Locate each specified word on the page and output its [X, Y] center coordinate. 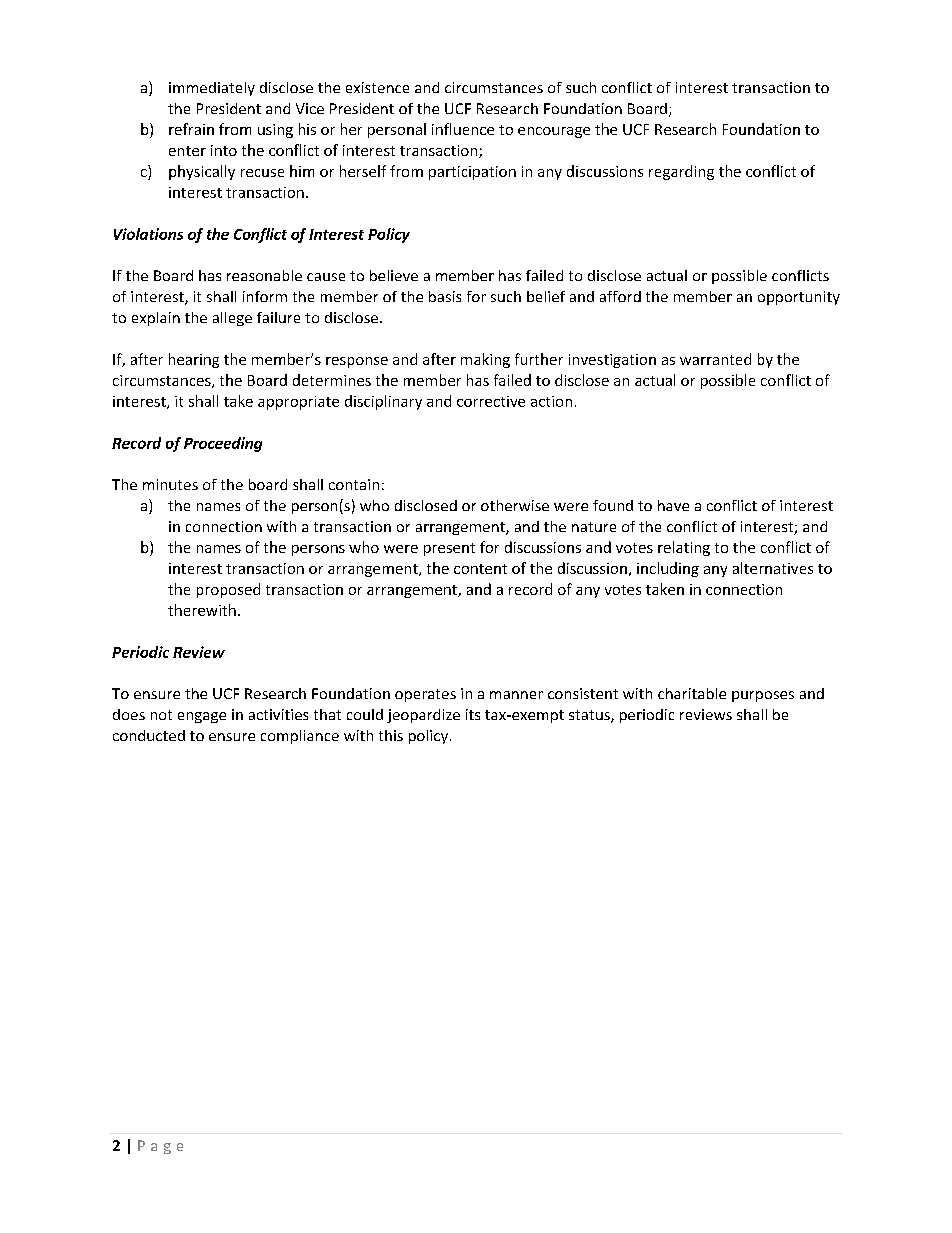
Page [160, 1147]
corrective [491, 401]
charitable [692, 693]
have [673, 505]
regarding [681, 172]
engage [202, 717]
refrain [191, 129]
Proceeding [223, 444]
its [473, 714]
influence [463, 129]
